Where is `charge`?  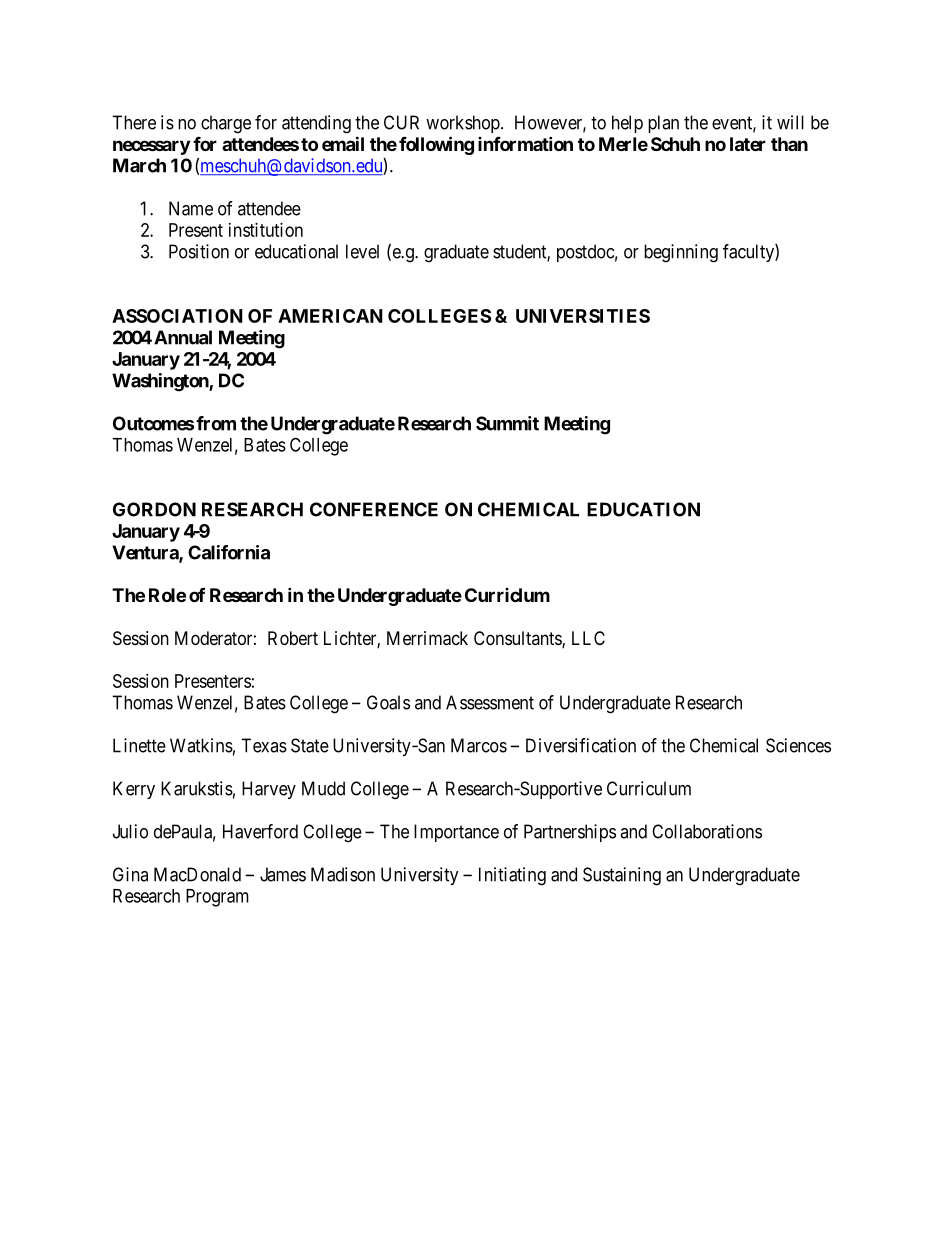
charge is located at coordinates (226, 124).
